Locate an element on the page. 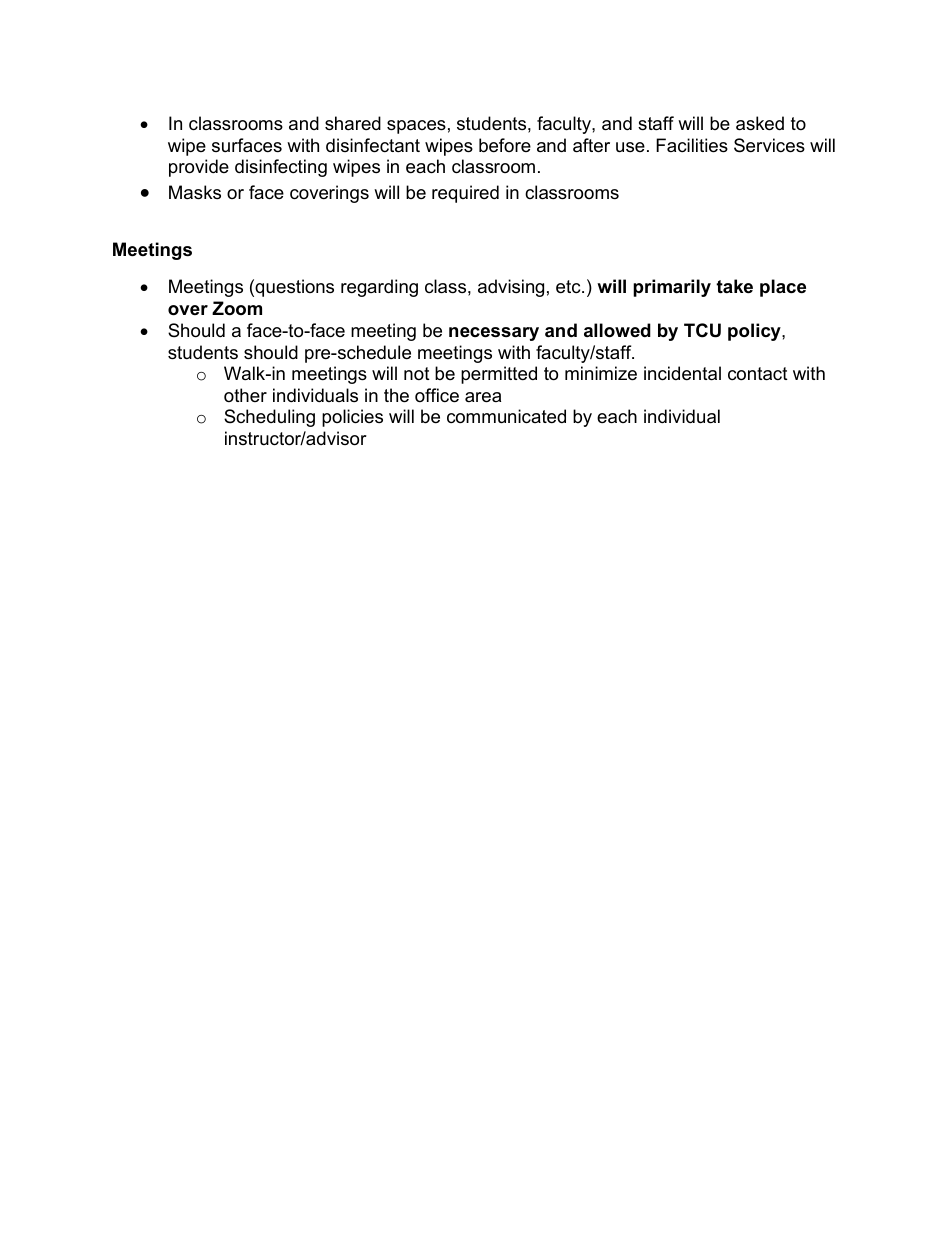  Facilities is located at coordinates (692, 145).
